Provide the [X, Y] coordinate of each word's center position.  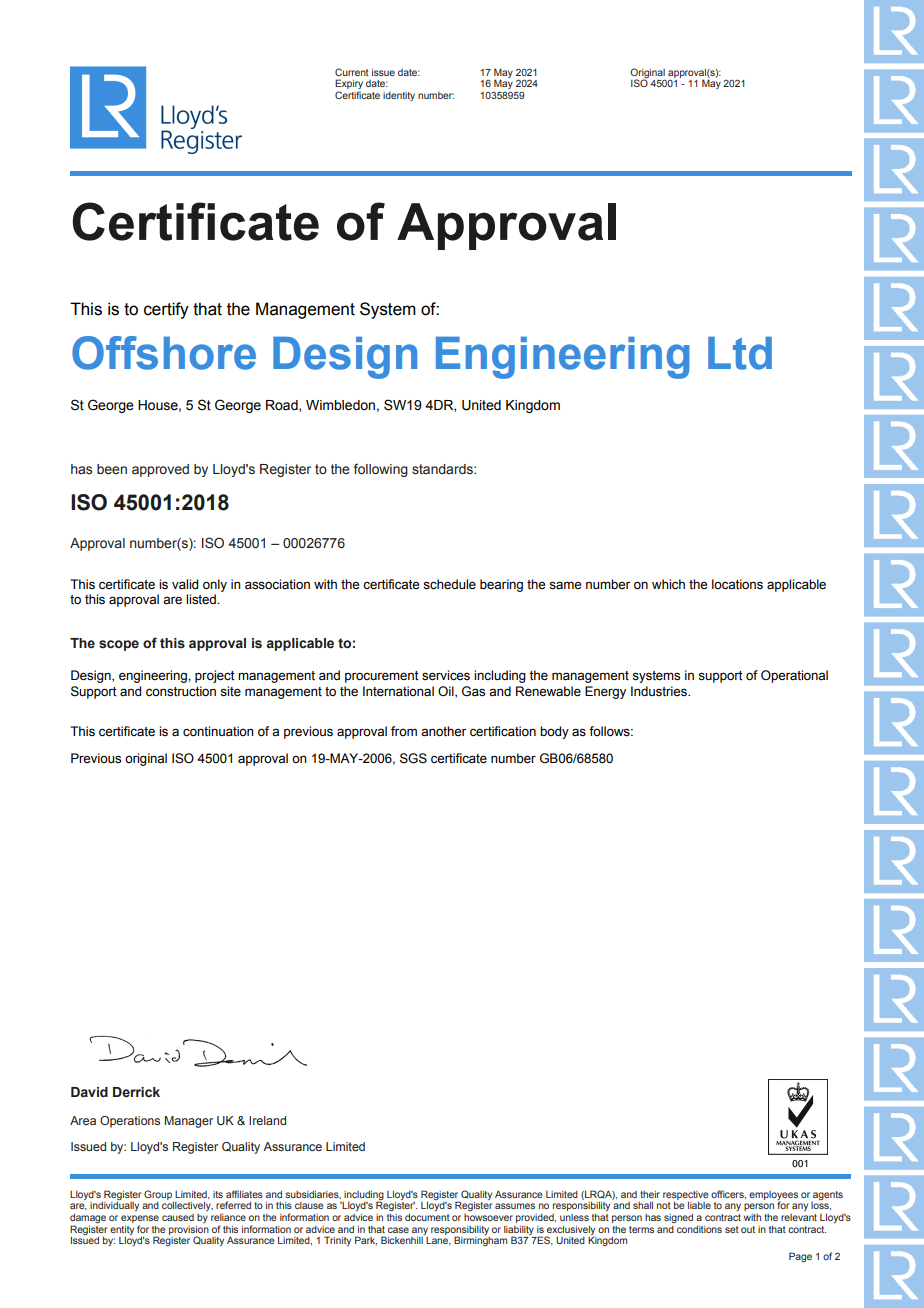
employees [773, 1196]
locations [737, 584]
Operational [794, 676]
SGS [413, 758]
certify [166, 310]
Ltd [740, 353]
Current [352, 72]
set [732, 1229]
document [427, 1217]
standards [443, 469]
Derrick [136, 1092]
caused [178, 1217]
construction [181, 691]
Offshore [164, 353]
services [446, 675]
